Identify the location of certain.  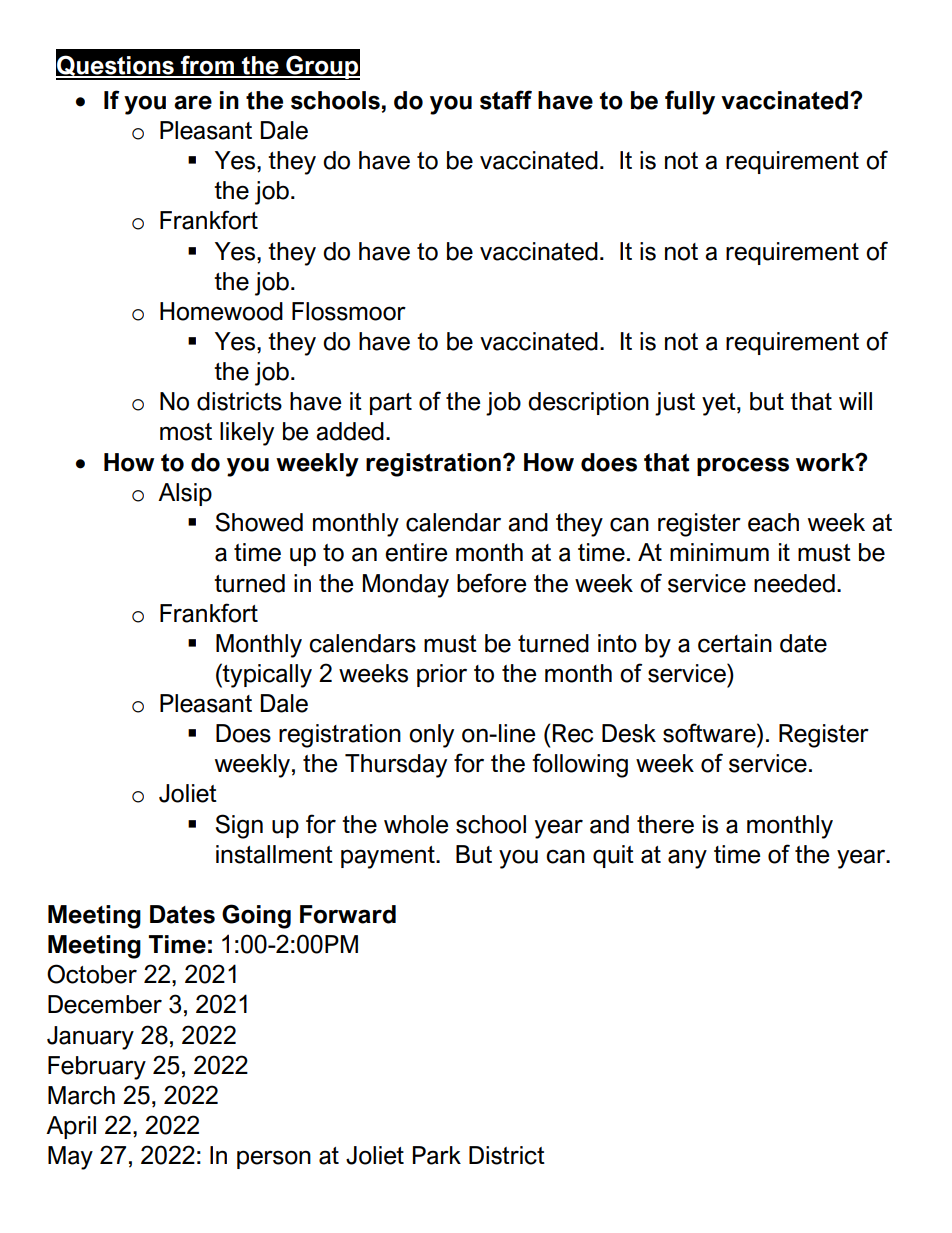
(735, 643).
